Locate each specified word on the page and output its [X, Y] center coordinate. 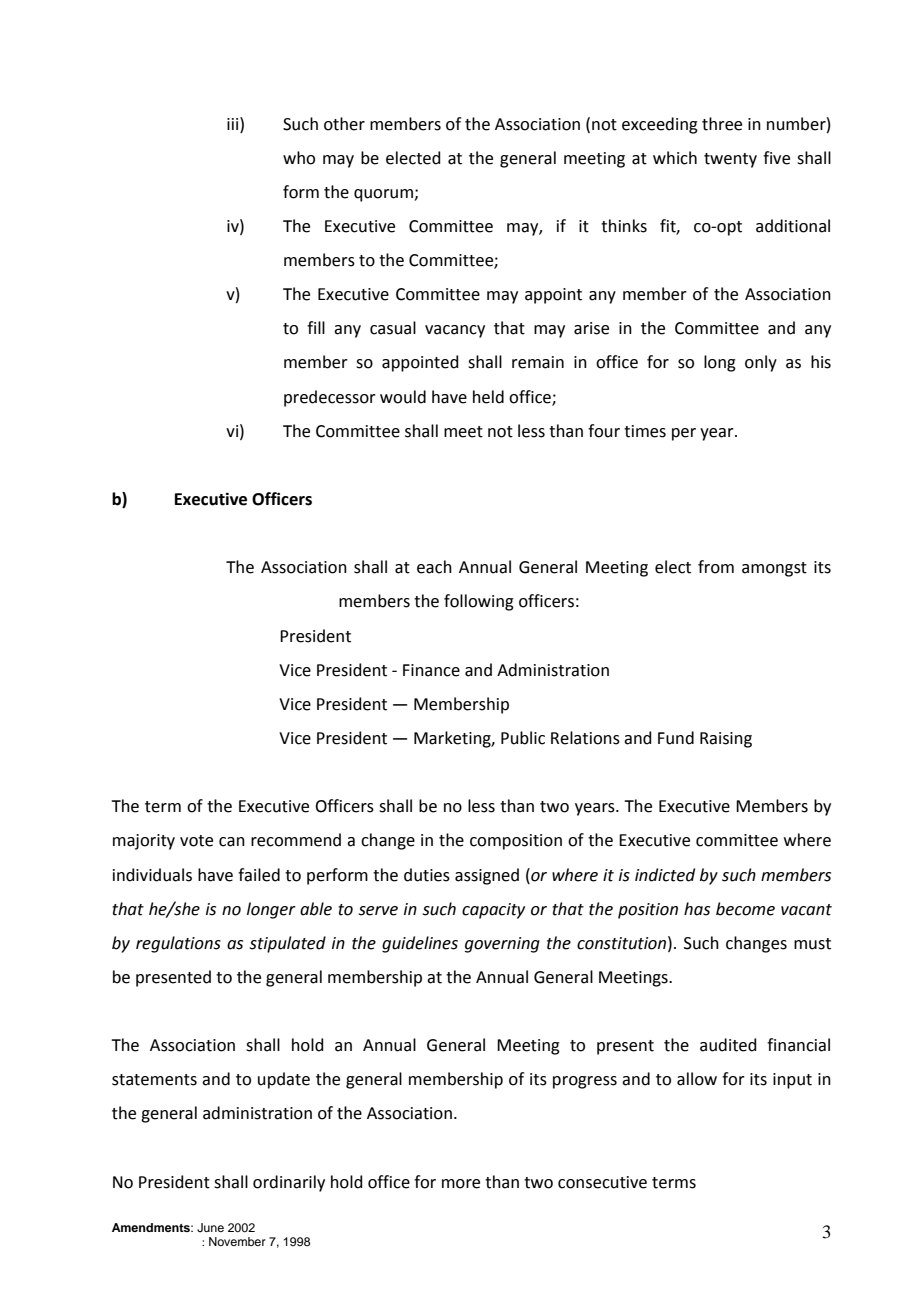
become [745, 909]
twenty [730, 160]
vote [196, 841]
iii [234, 123]
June [210, 1228]
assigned [487, 876]
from [716, 567]
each [434, 567]
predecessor [330, 398]
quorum [384, 195]
